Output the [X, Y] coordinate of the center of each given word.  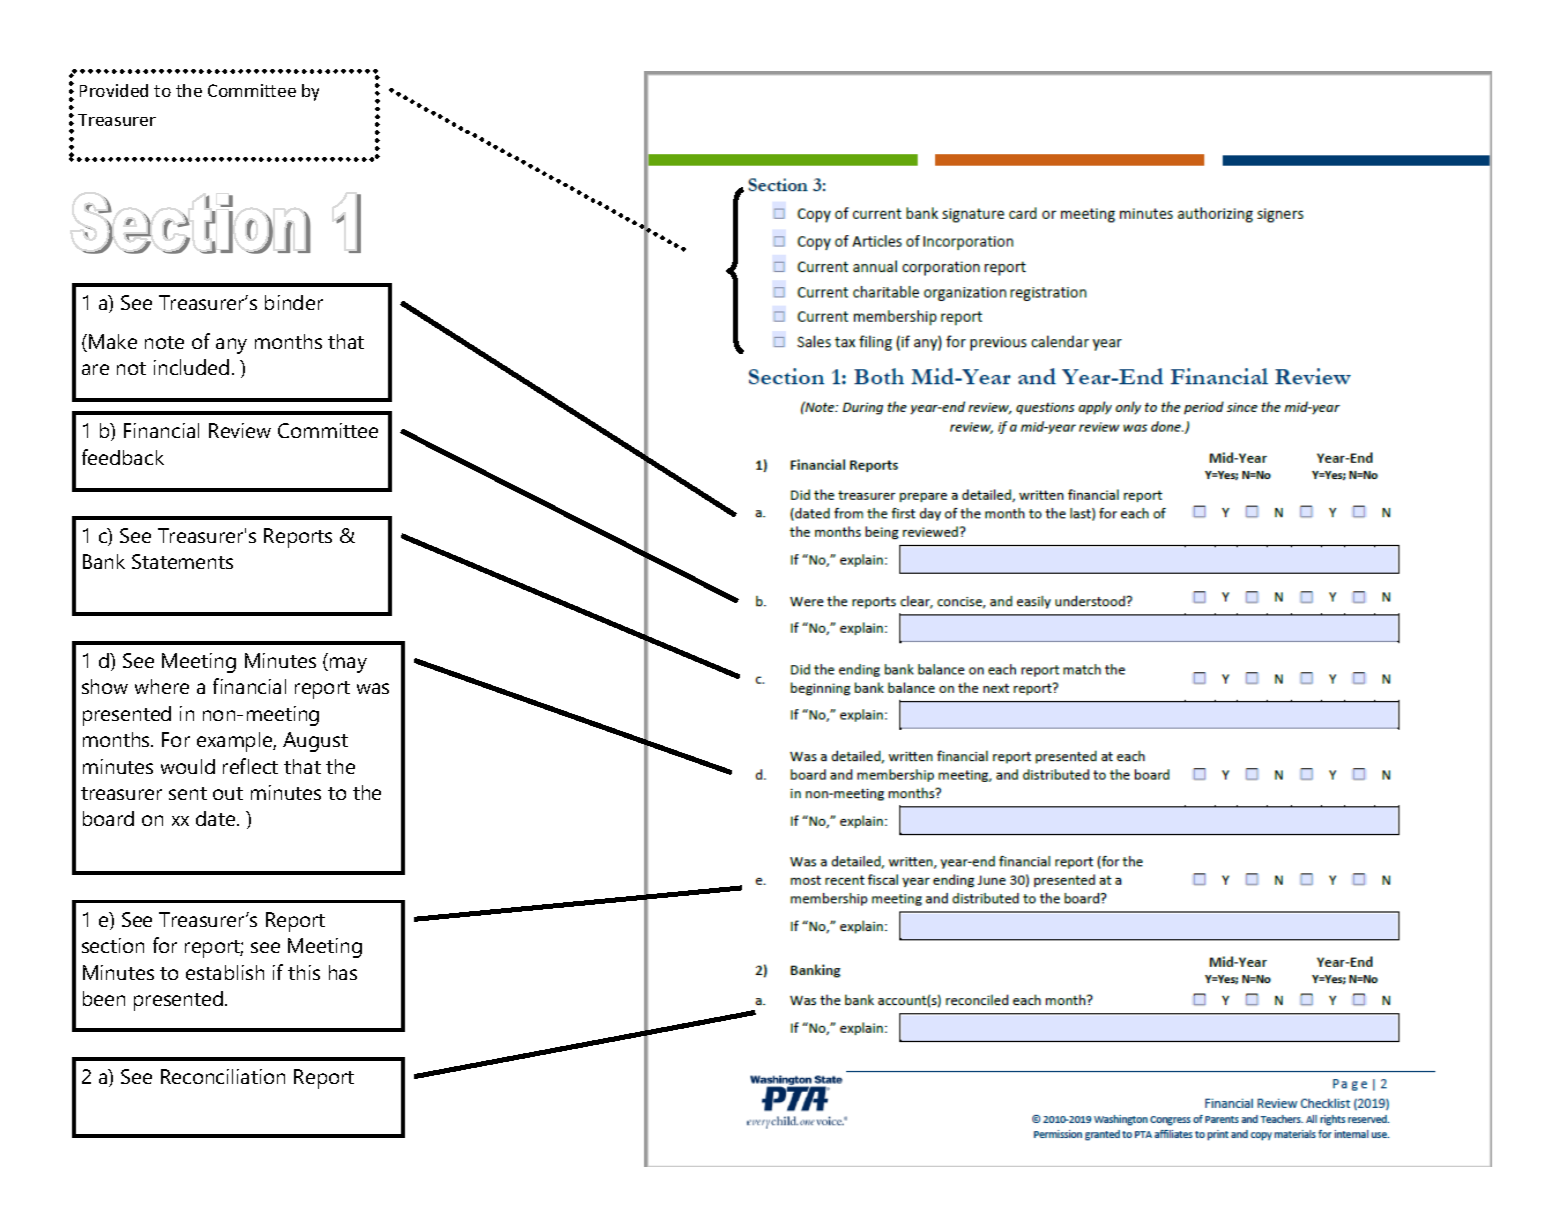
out [228, 793]
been [104, 998]
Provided [114, 90]
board [108, 818]
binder [294, 302]
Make [113, 341]
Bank [104, 561]
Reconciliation [223, 1076]
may [348, 665]
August [315, 742]
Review [240, 430]
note [164, 342]
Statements [182, 561]
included [191, 367]
